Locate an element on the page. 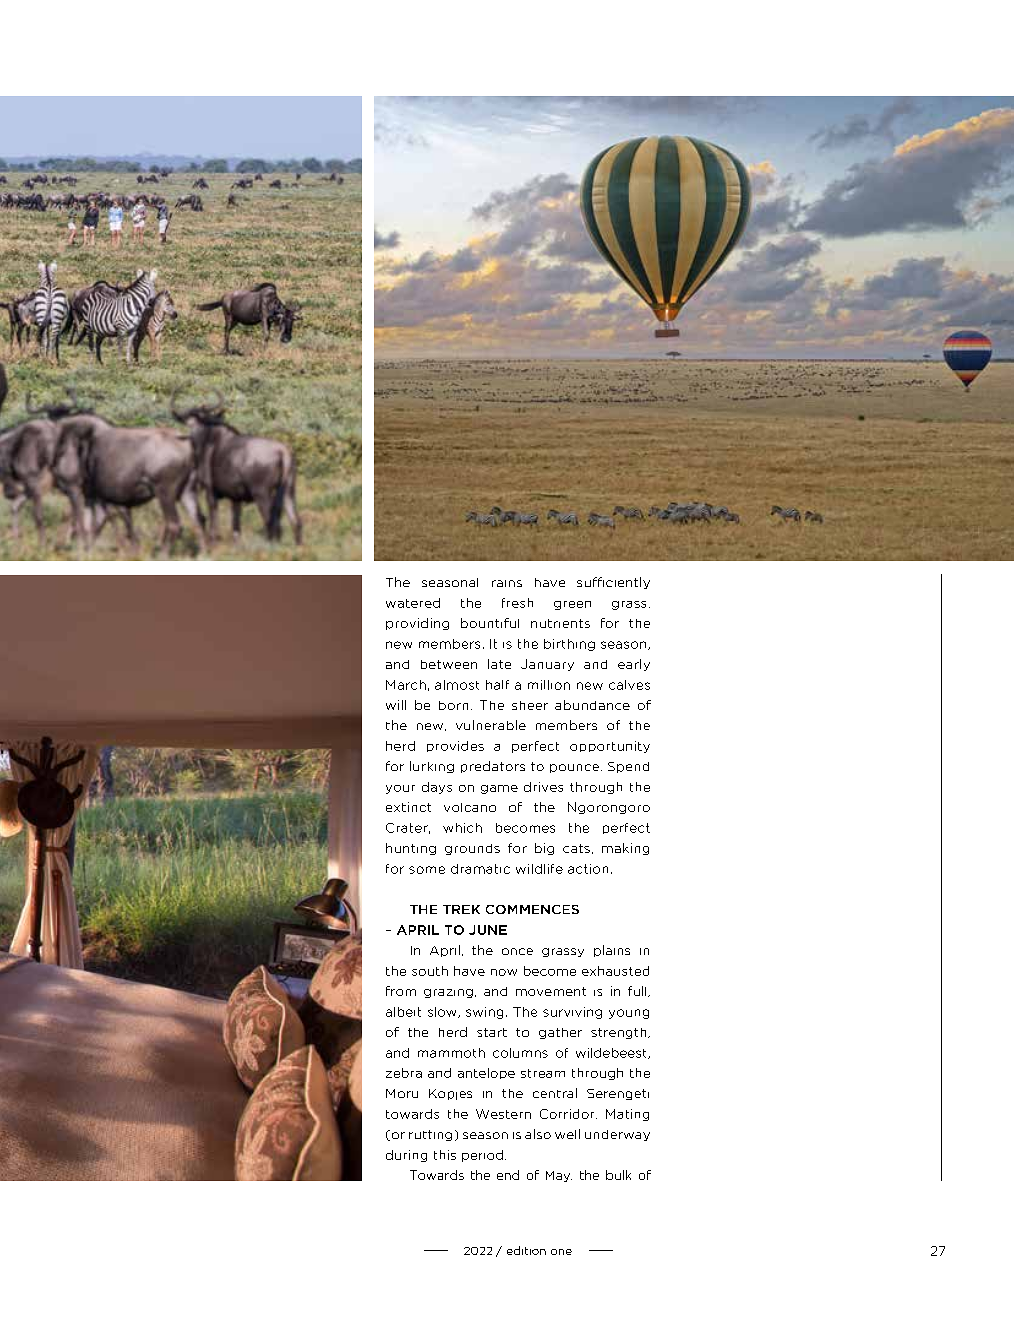 This image has height=1328, width=1014. COMMENCES is located at coordinates (532, 909).
